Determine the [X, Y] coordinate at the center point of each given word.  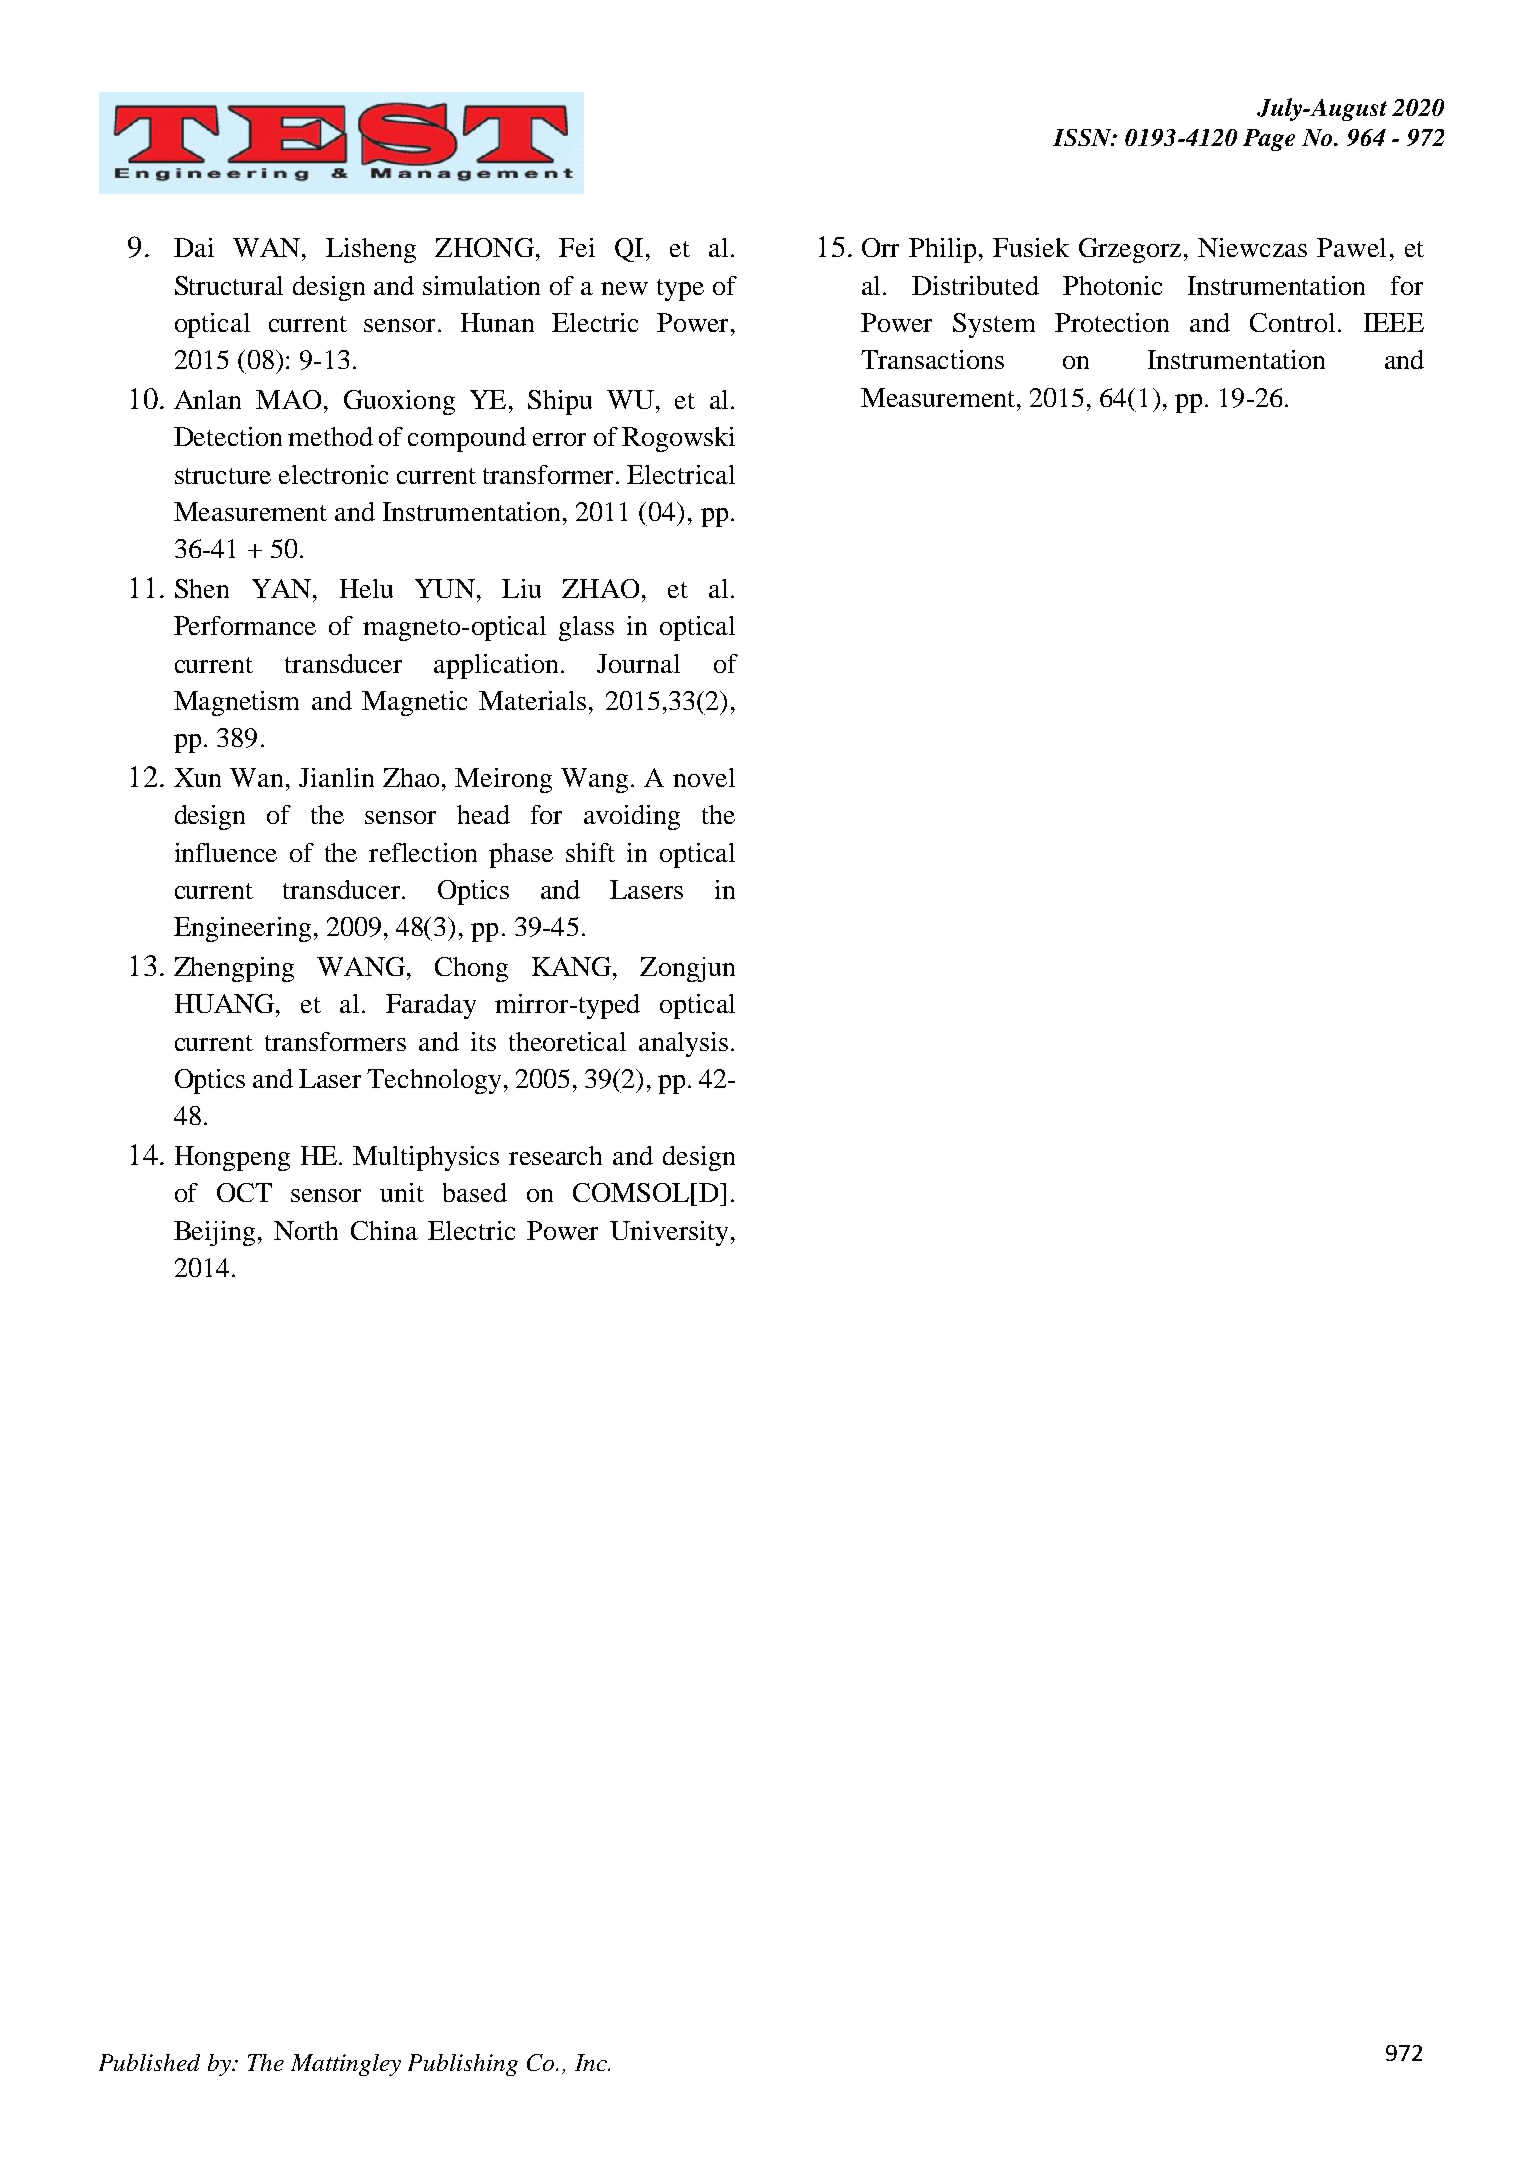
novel [704, 777]
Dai [194, 247]
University [669, 1233]
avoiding [632, 817]
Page [1269, 140]
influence [226, 852]
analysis [683, 1044]
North [306, 1230]
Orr [880, 247]
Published [149, 2062]
